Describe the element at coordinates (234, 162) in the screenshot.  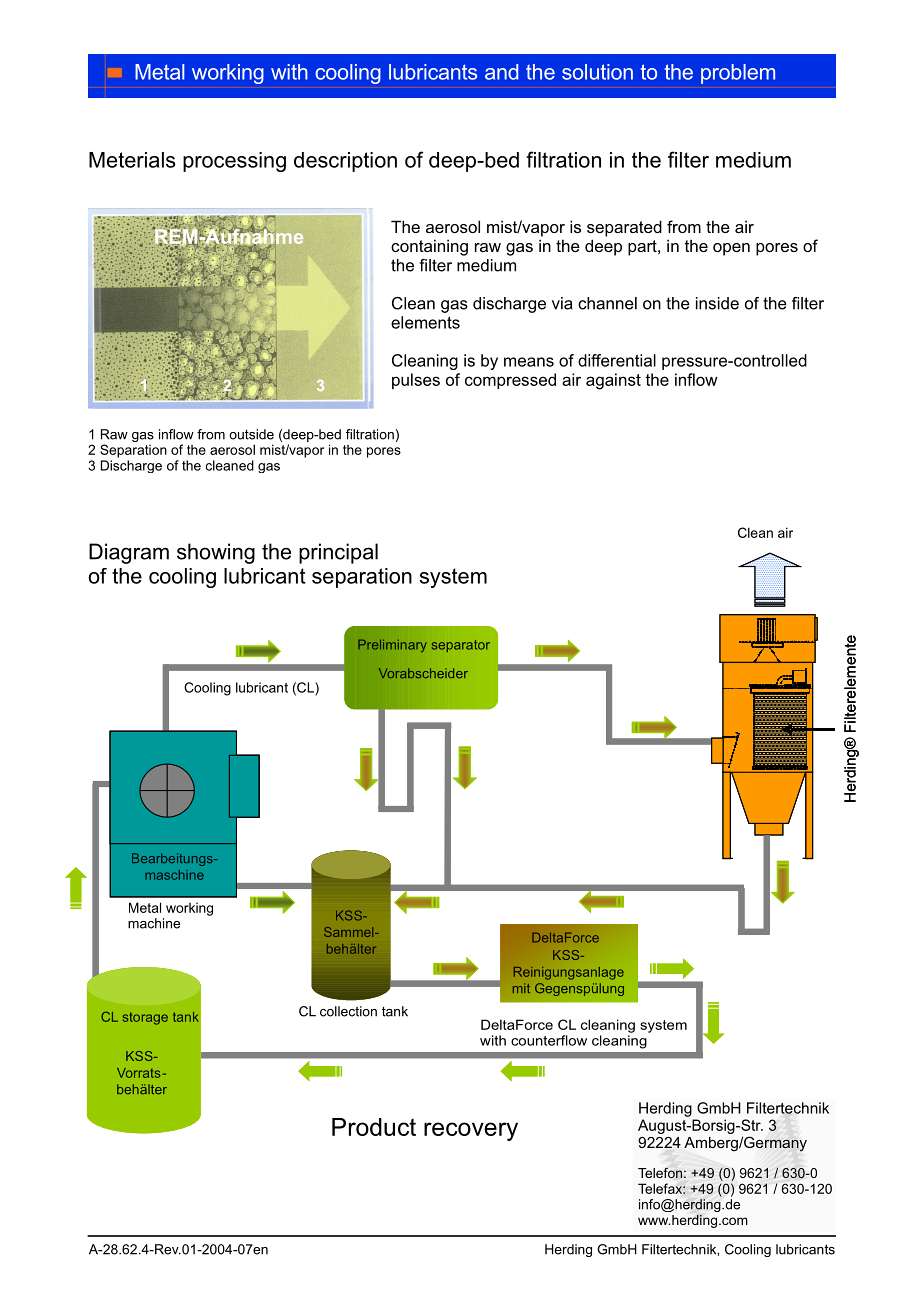
I see `processing` at that location.
